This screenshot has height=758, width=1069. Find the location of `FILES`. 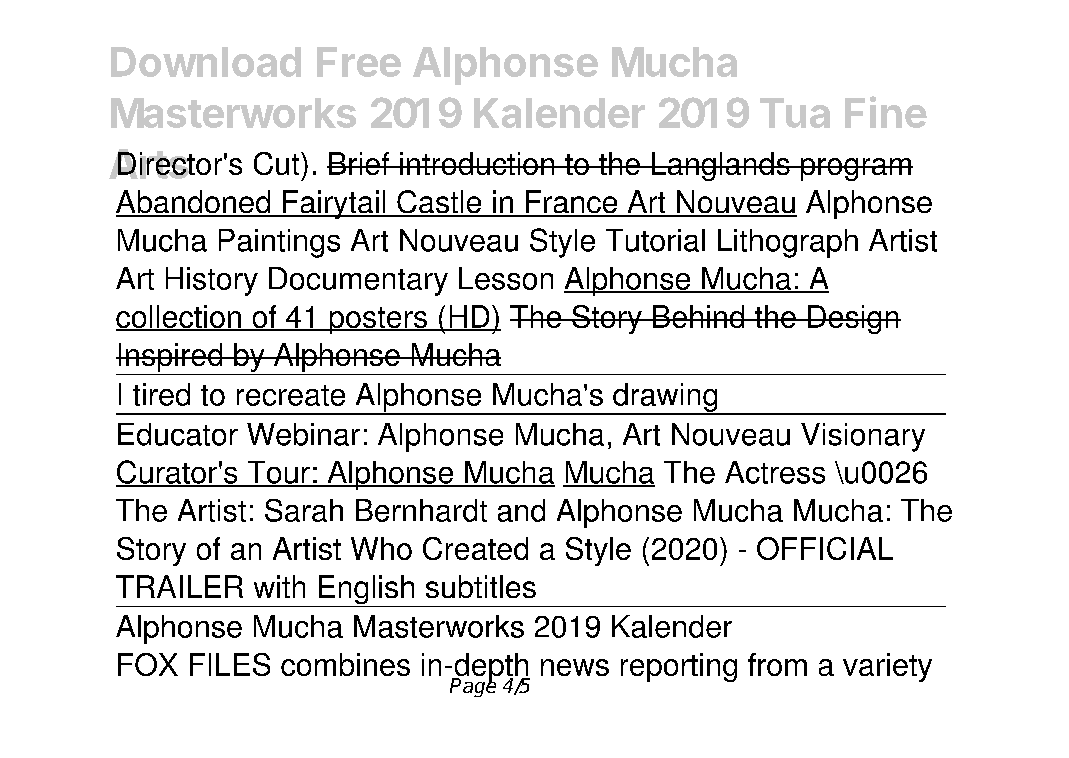

FILES is located at coordinates (230, 664).
